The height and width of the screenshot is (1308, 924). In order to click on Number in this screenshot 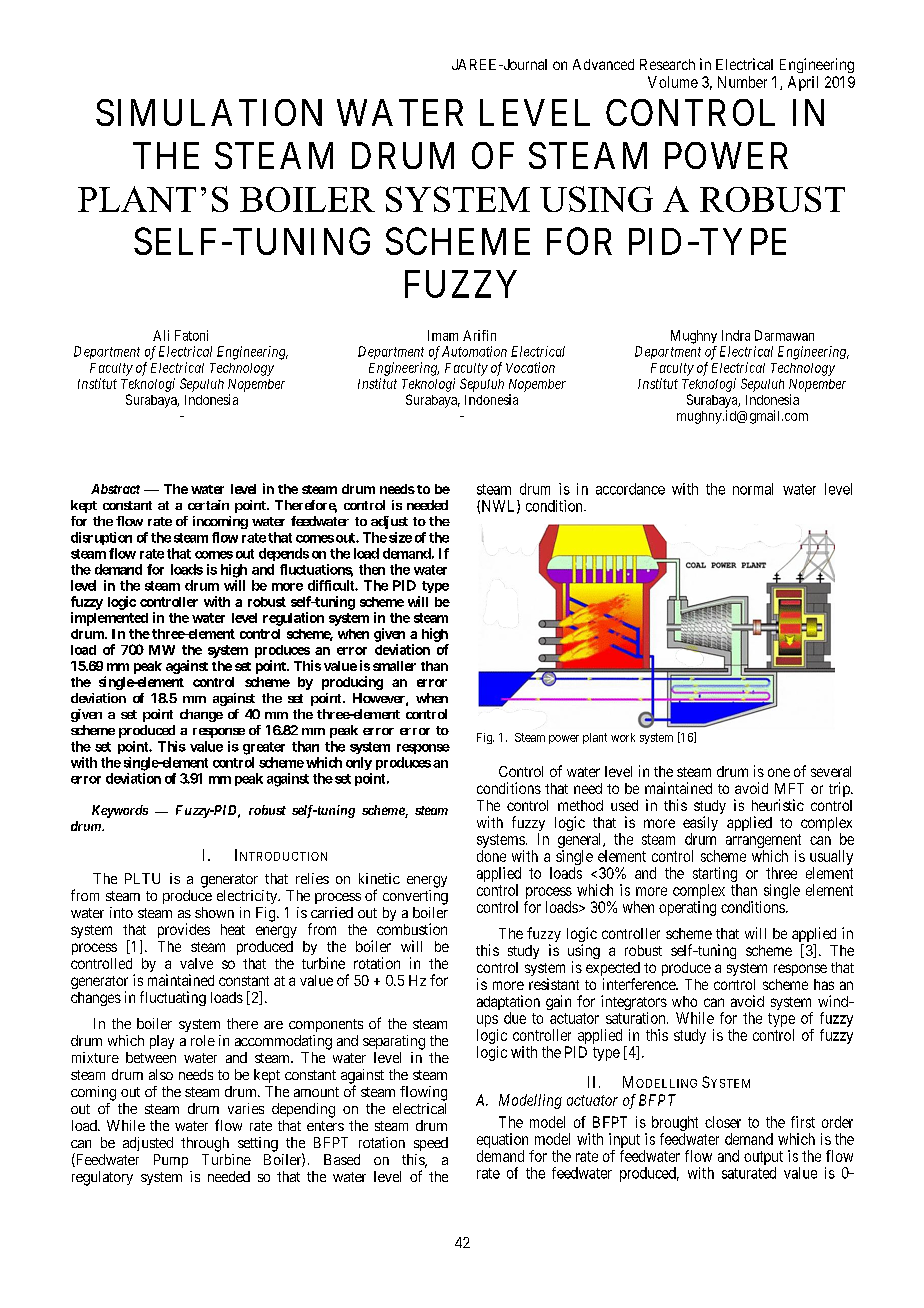, I will do `click(742, 82)`.
